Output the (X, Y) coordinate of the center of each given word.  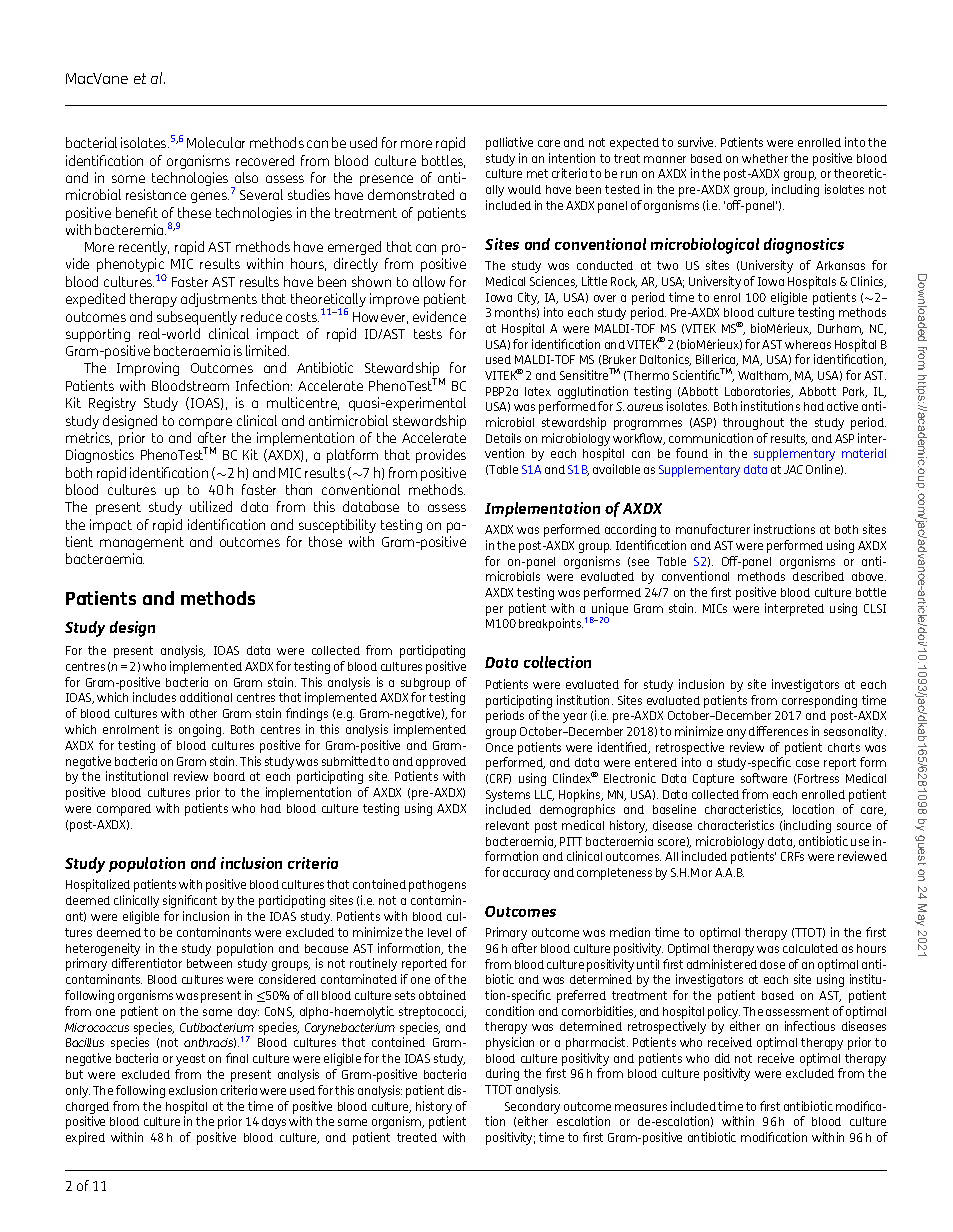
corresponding (819, 701)
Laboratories (759, 392)
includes (154, 697)
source (854, 826)
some (128, 179)
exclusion (193, 1090)
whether (765, 158)
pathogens (437, 886)
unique (609, 611)
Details (503, 438)
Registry (112, 404)
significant (190, 901)
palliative (509, 143)
